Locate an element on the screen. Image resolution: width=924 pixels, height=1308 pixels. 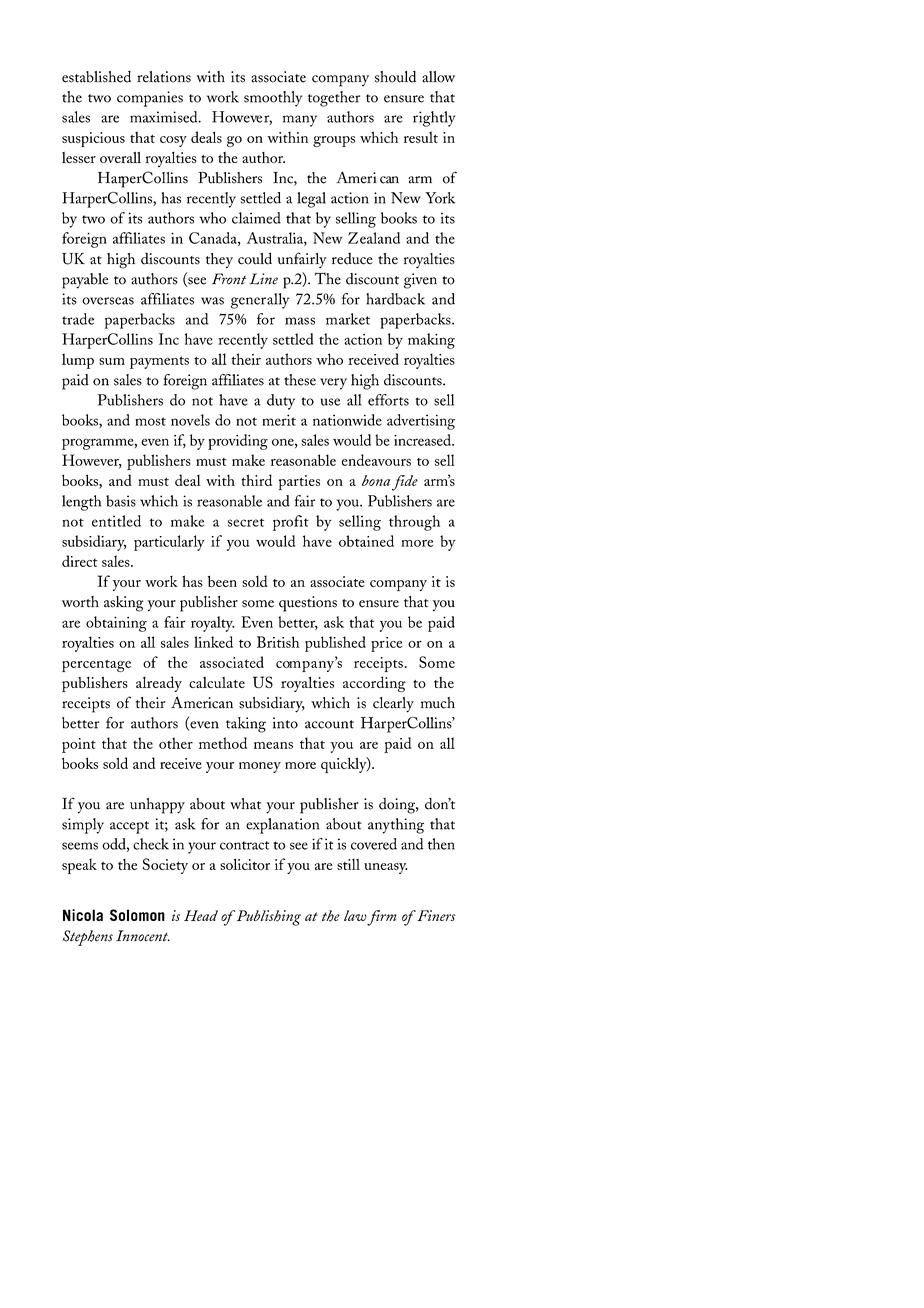
clearly is located at coordinates (393, 705).
